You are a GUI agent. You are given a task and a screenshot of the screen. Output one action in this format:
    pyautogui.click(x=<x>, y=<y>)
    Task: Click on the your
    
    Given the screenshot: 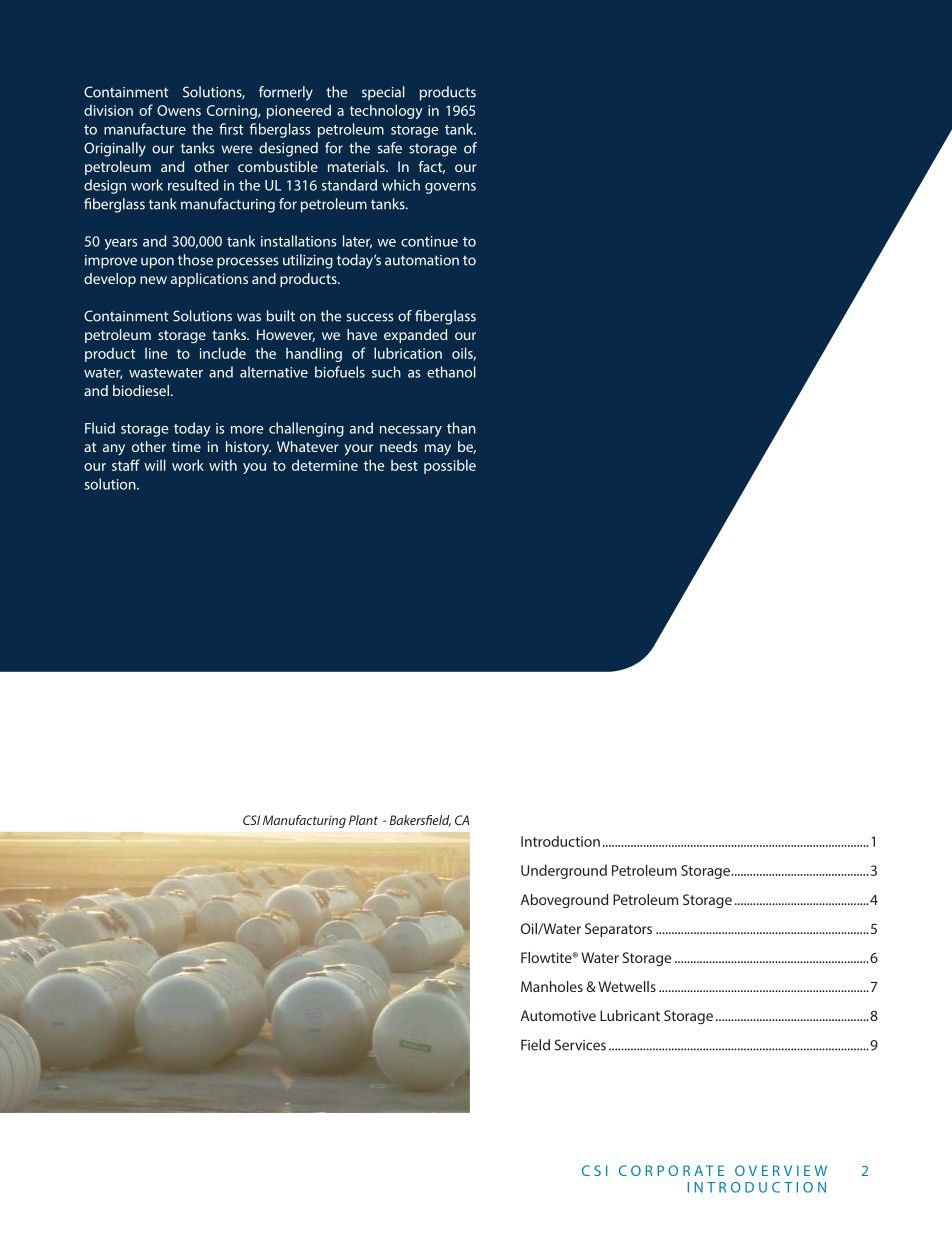 What is the action you would take?
    pyautogui.click(x=358, y=450)
